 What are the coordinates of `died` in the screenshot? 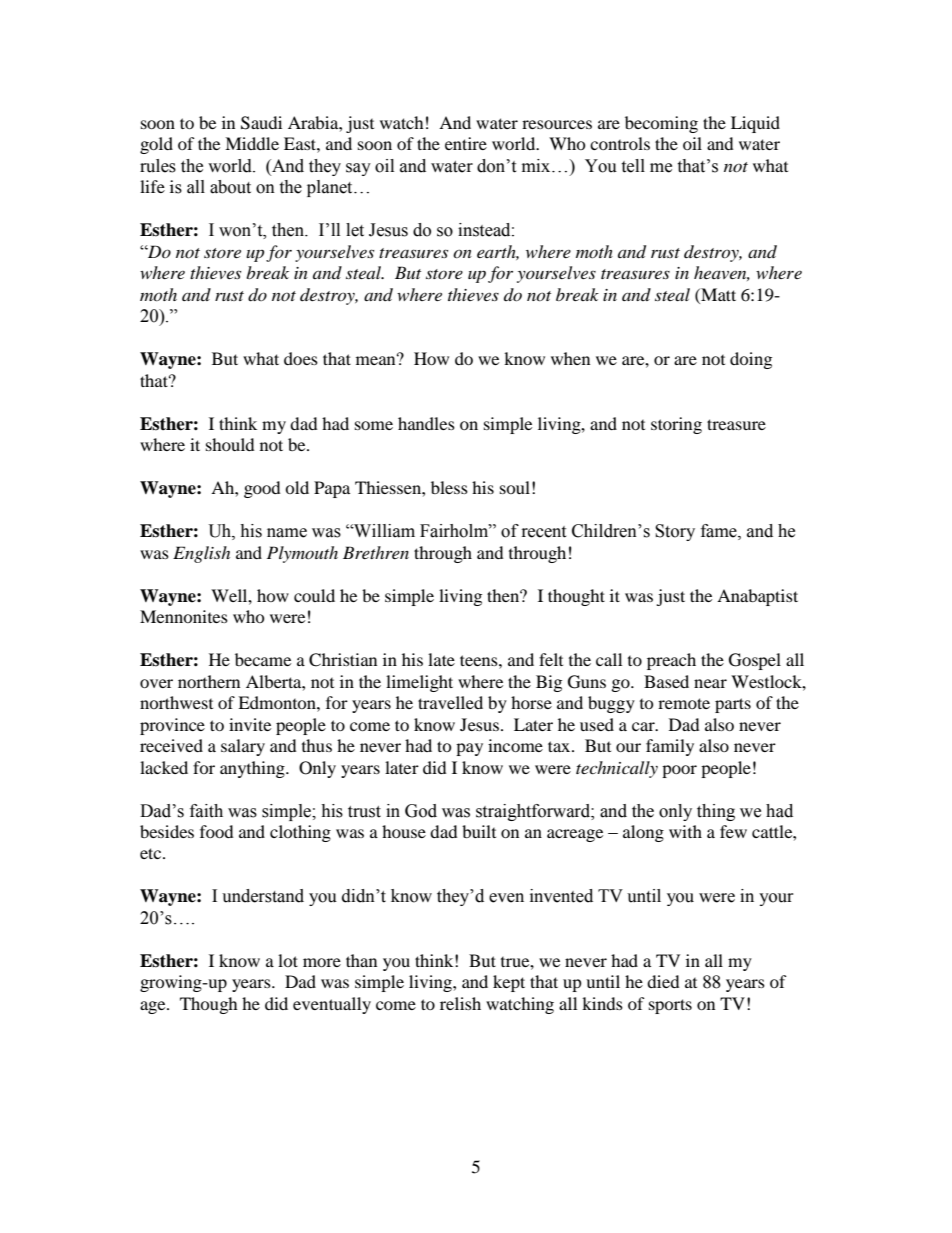 It's located at (663, 981).
